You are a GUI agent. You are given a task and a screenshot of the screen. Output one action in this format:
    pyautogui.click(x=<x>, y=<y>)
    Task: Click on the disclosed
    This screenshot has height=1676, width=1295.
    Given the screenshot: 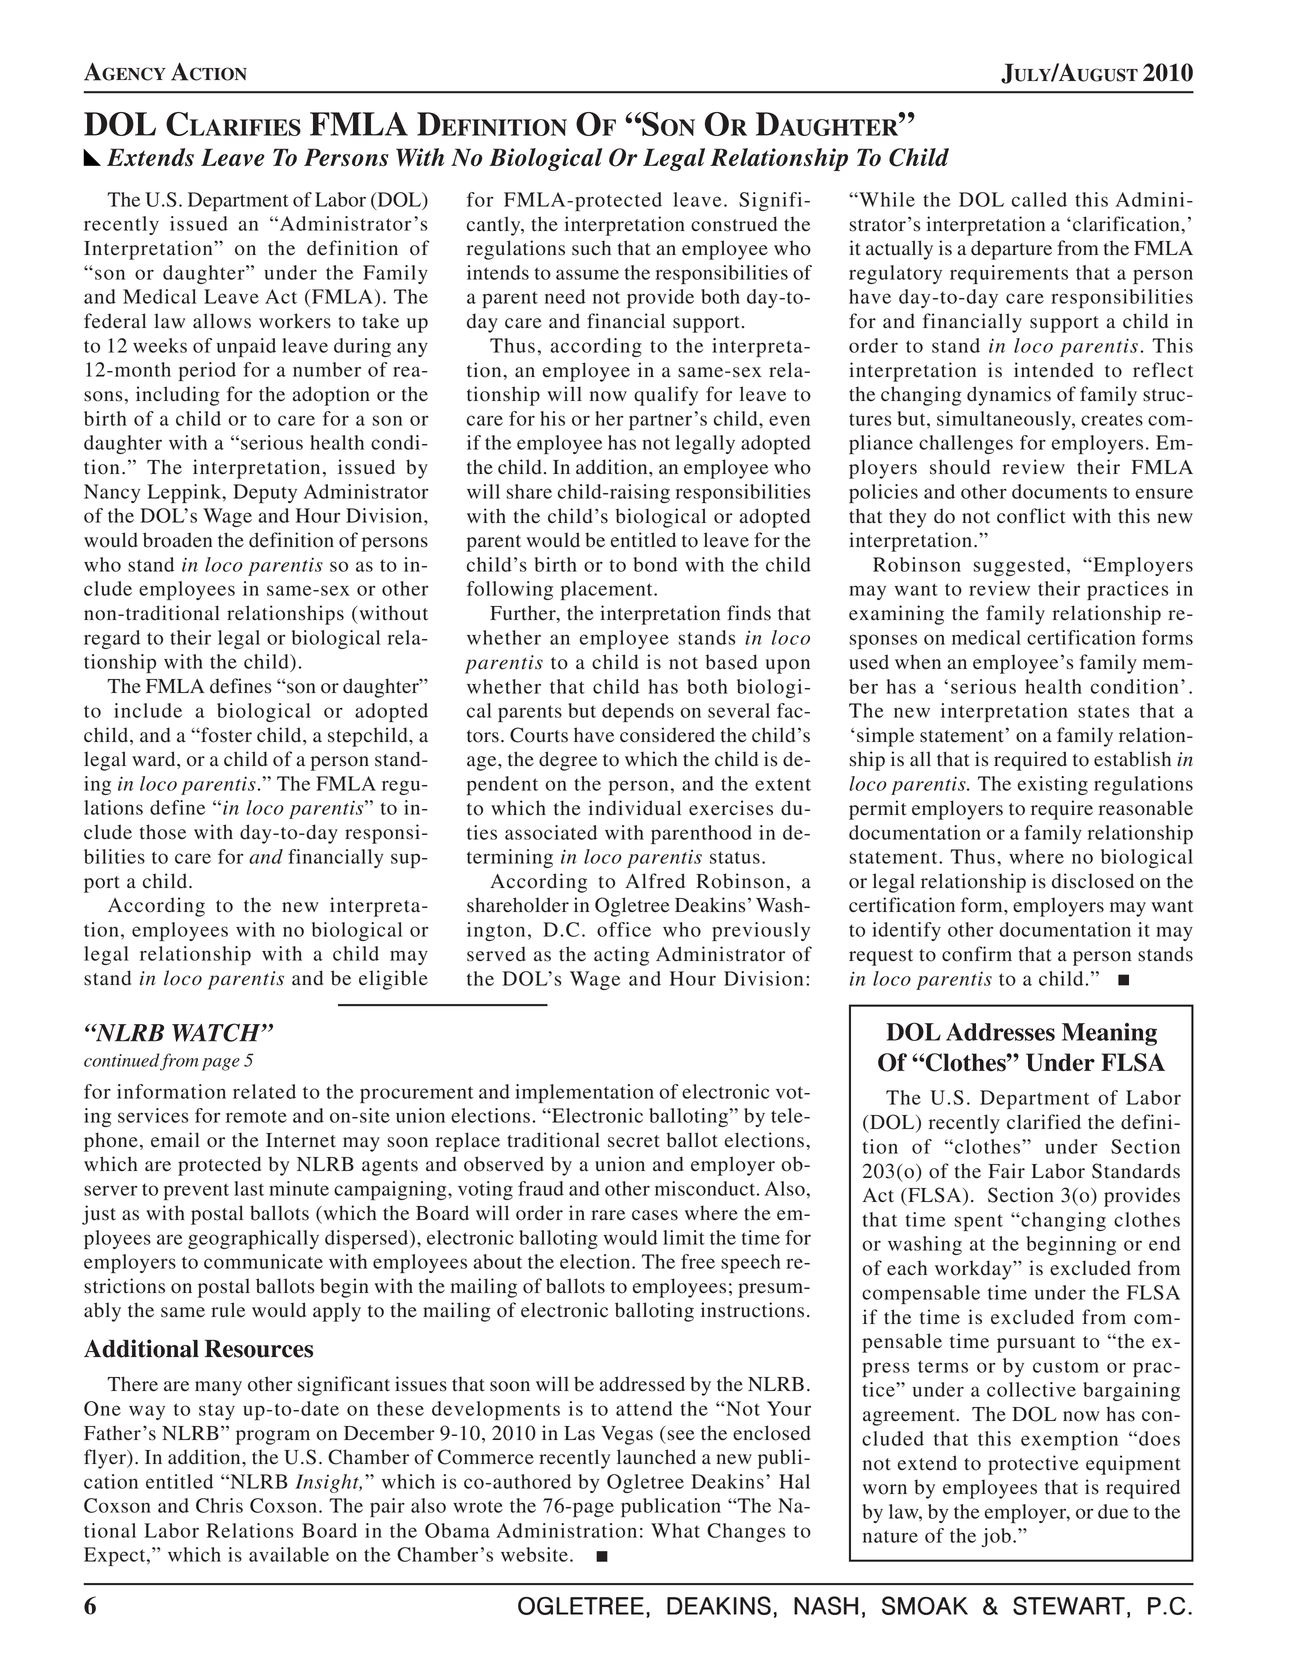 What is the action you would take?
    pyautogui.click(x=1093, y=881)
